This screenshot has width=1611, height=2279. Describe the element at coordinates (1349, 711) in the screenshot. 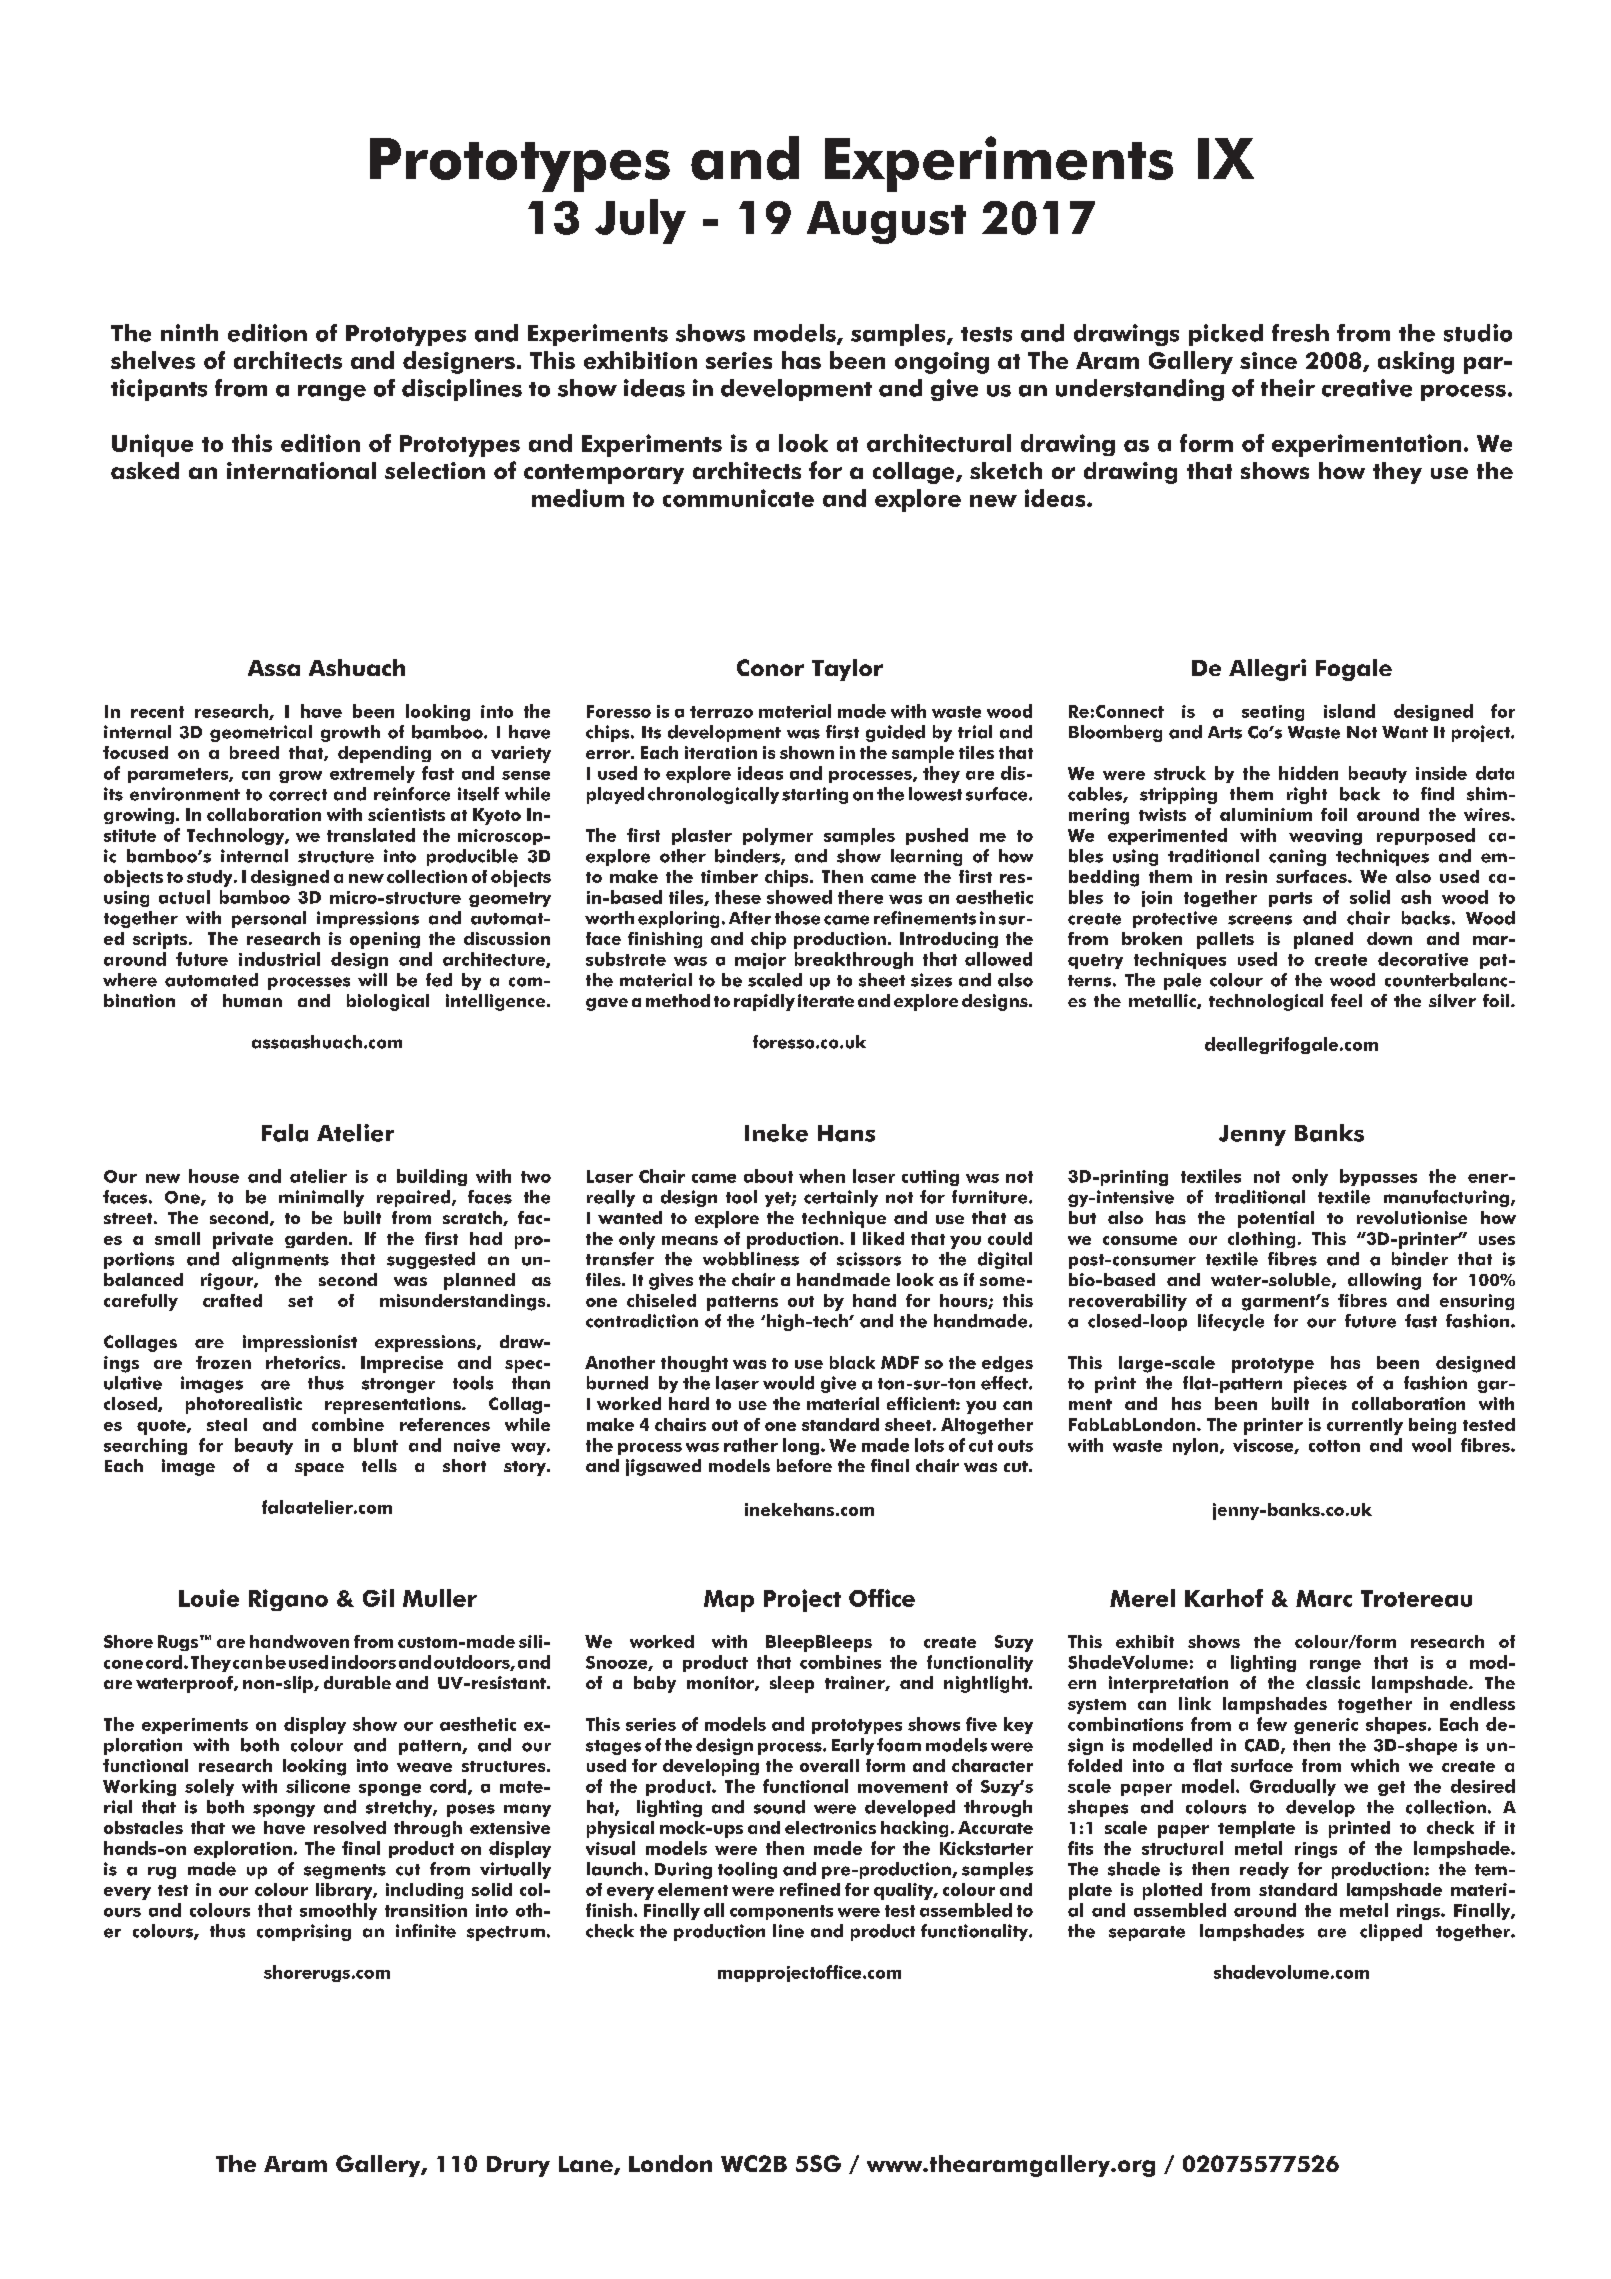

I see `island` at that location.
